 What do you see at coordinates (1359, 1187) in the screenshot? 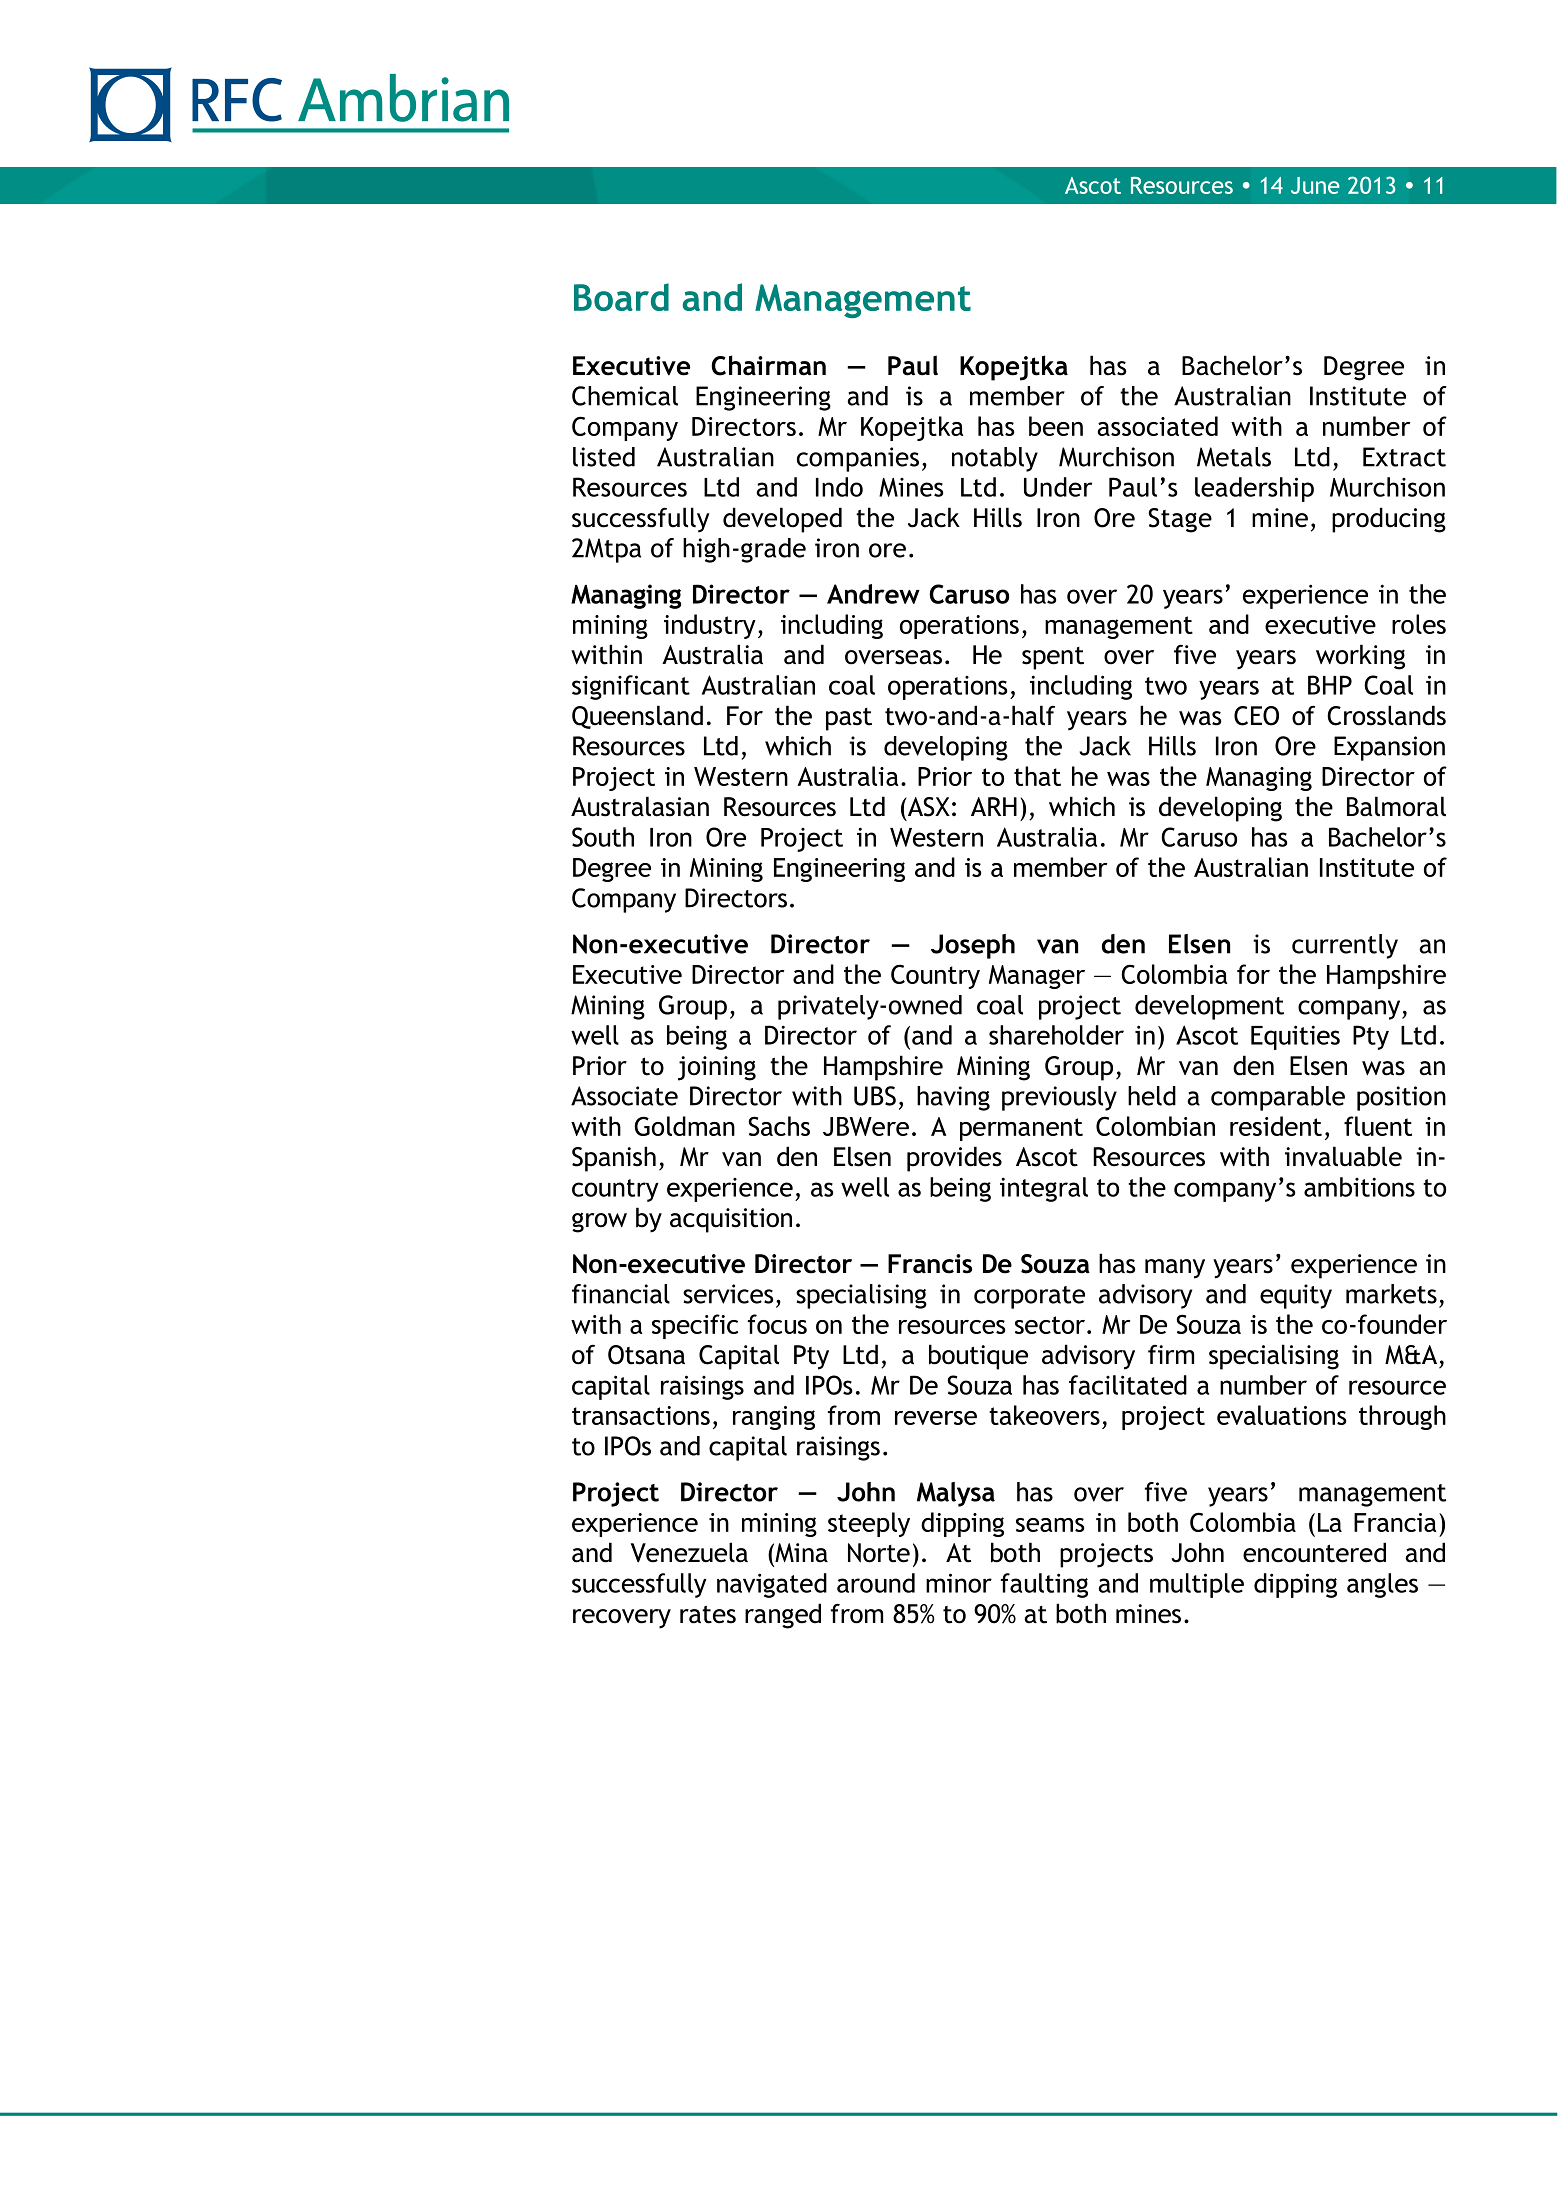
I see `ambitions` at bounding box center [1359, 1187].
